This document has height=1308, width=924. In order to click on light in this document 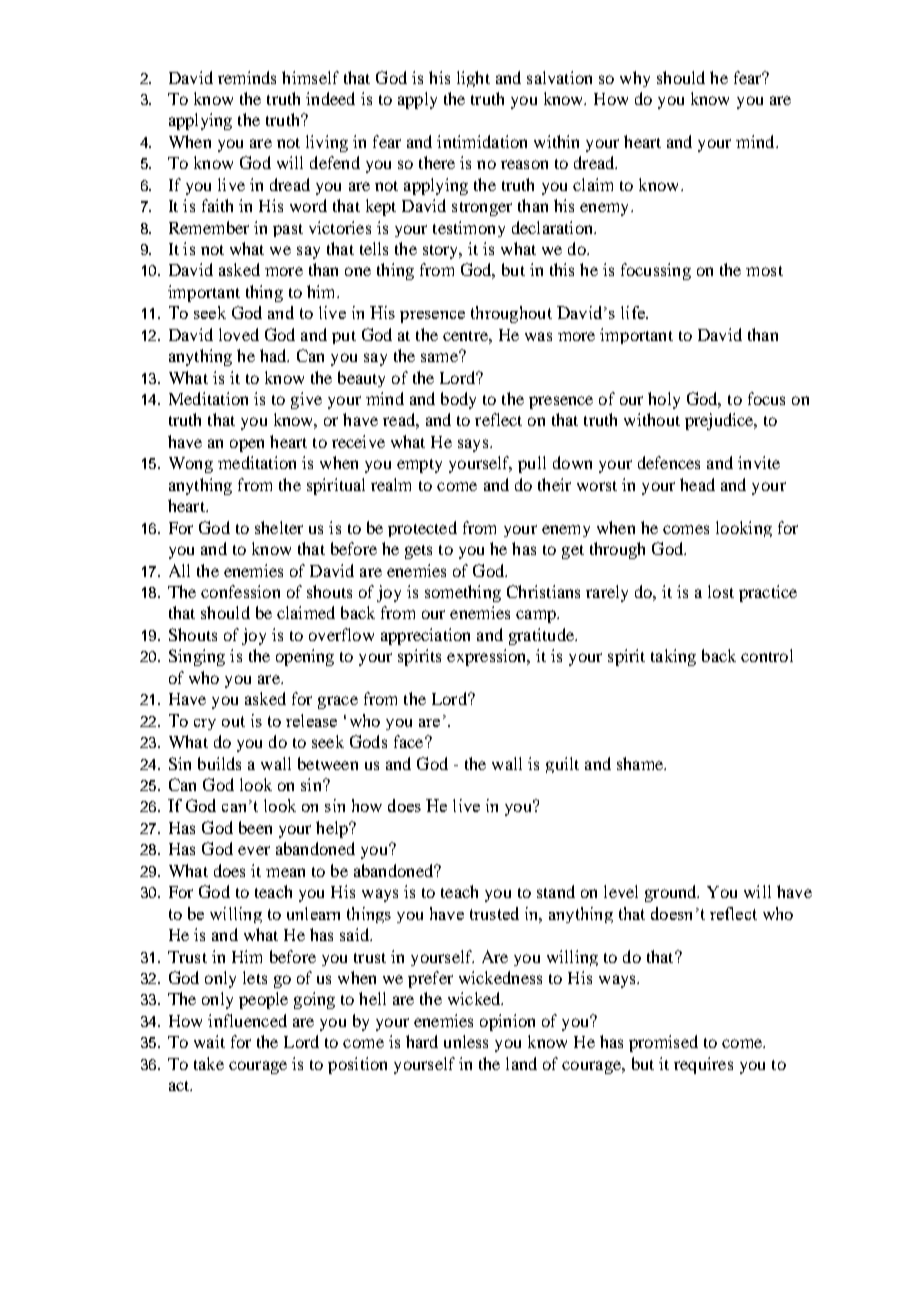, I will do `click(473, 79)`.
